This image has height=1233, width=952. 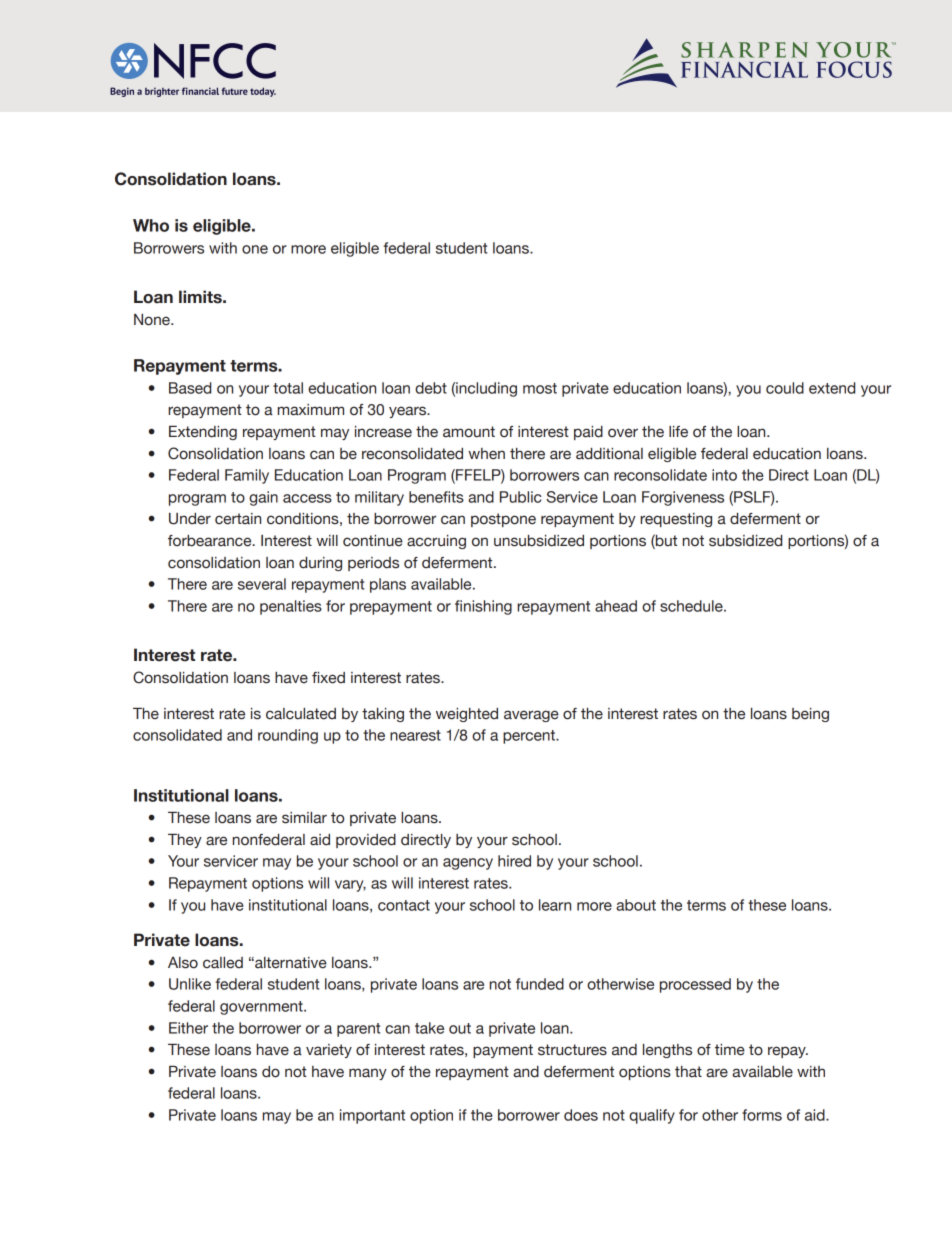 I want to click on Either, so click(x=188, y=1028).
